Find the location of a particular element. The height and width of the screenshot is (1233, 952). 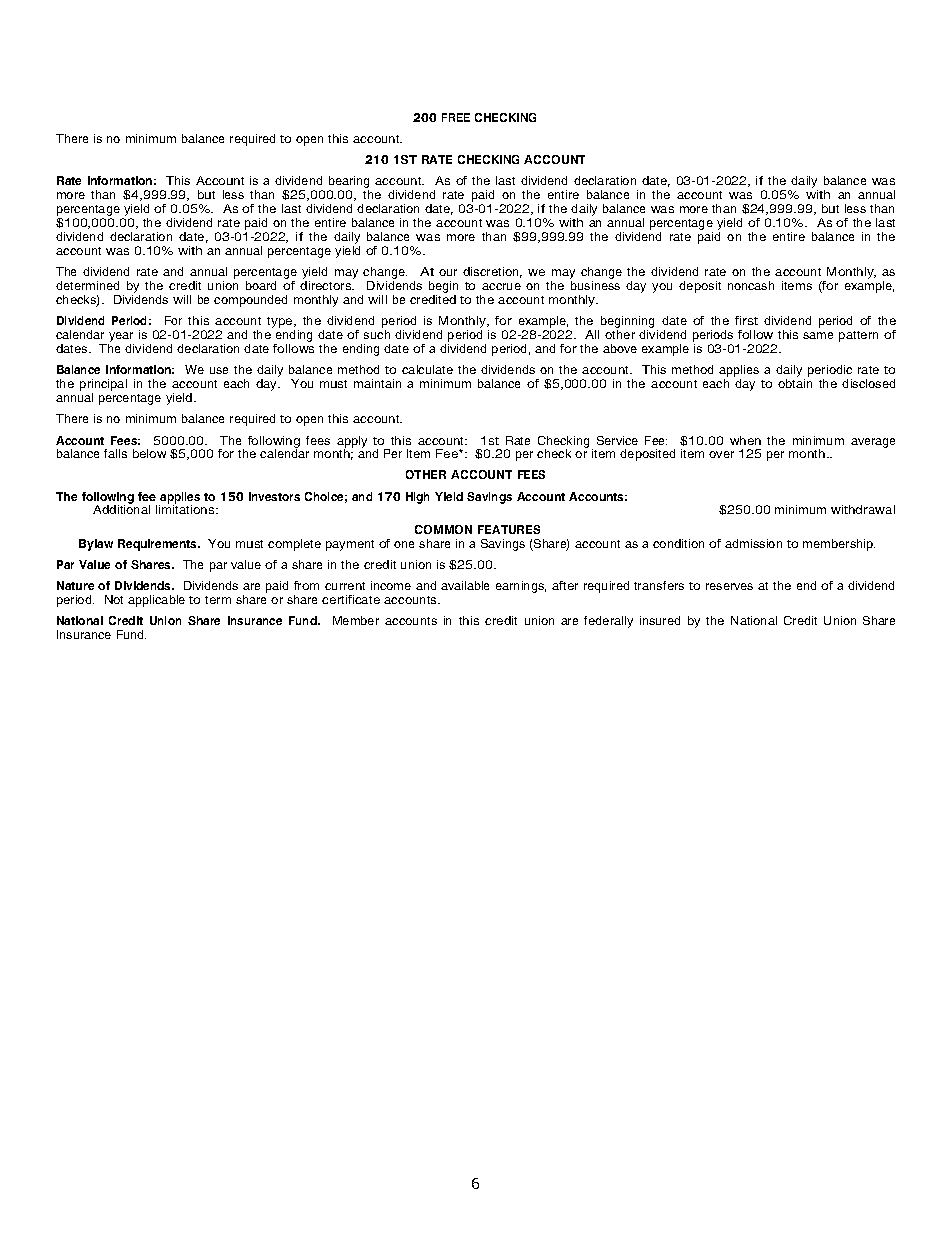

first is located at coordinates (746, 320).
